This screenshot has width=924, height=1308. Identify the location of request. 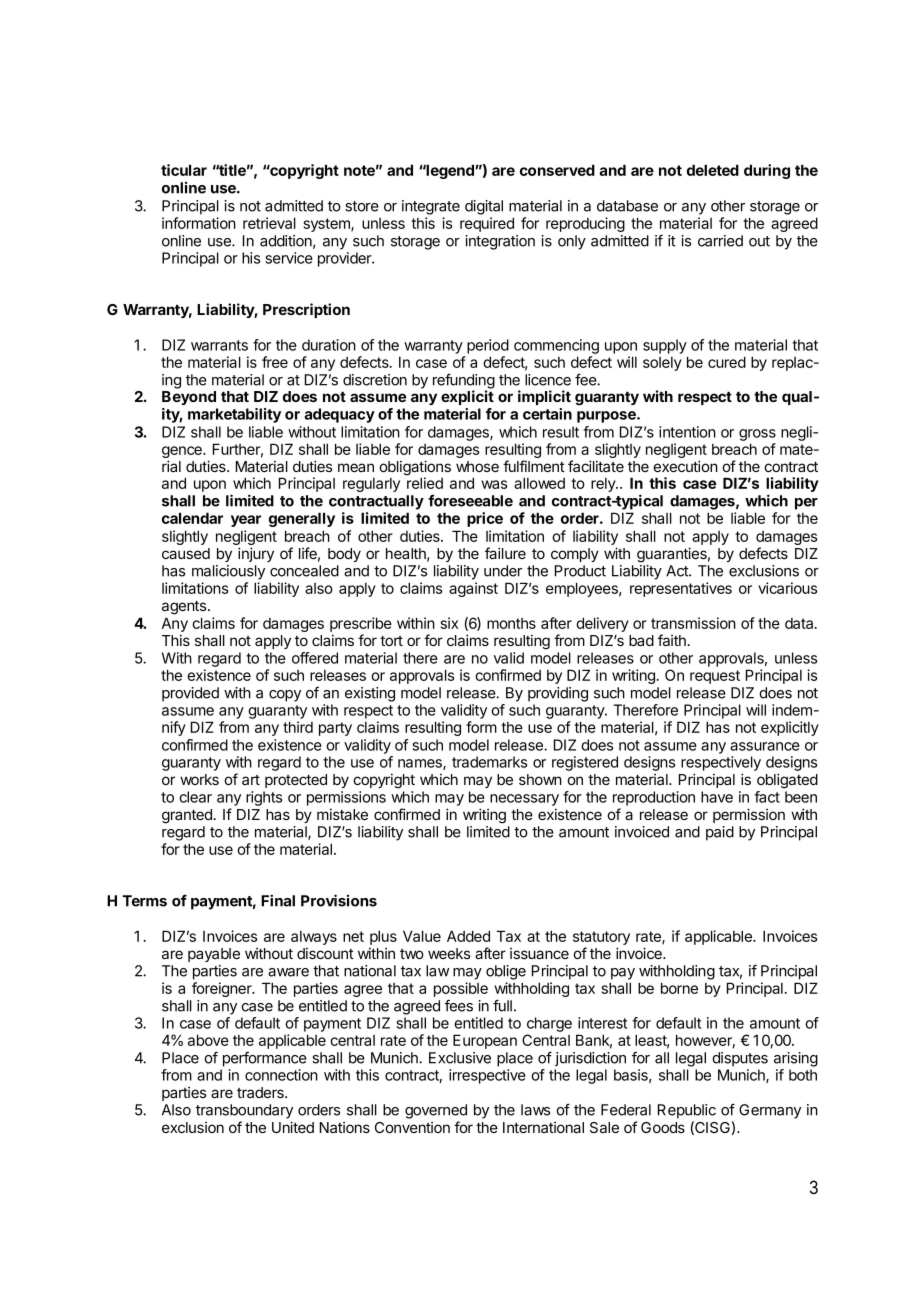
(715, 677).
